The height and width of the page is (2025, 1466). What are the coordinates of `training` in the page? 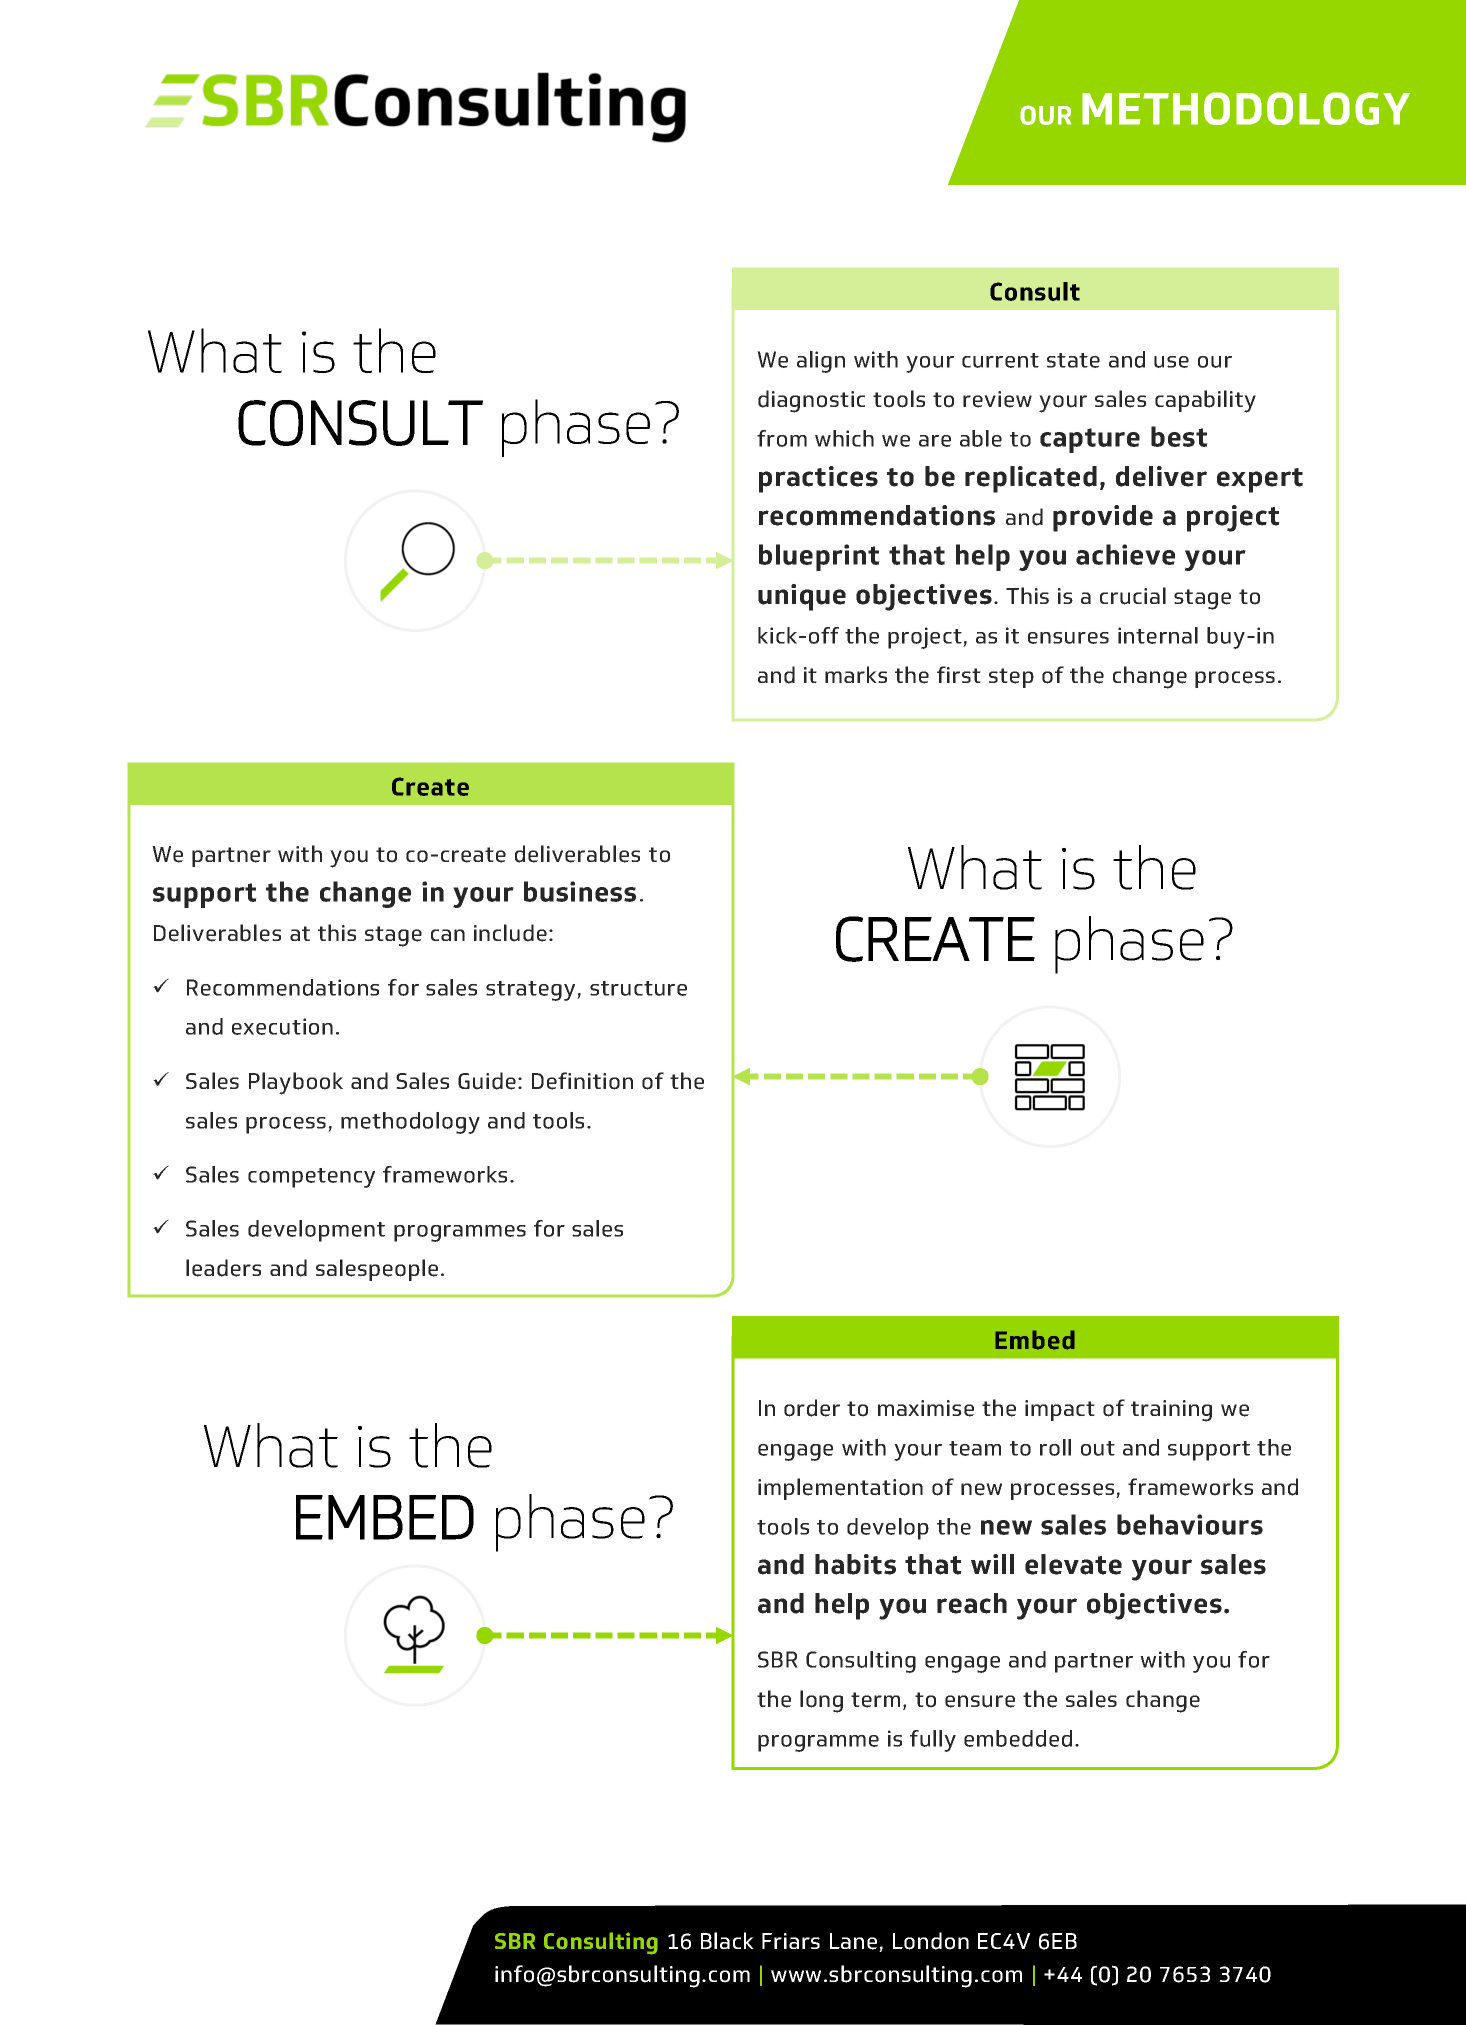 It's located at (1171, 1411).
